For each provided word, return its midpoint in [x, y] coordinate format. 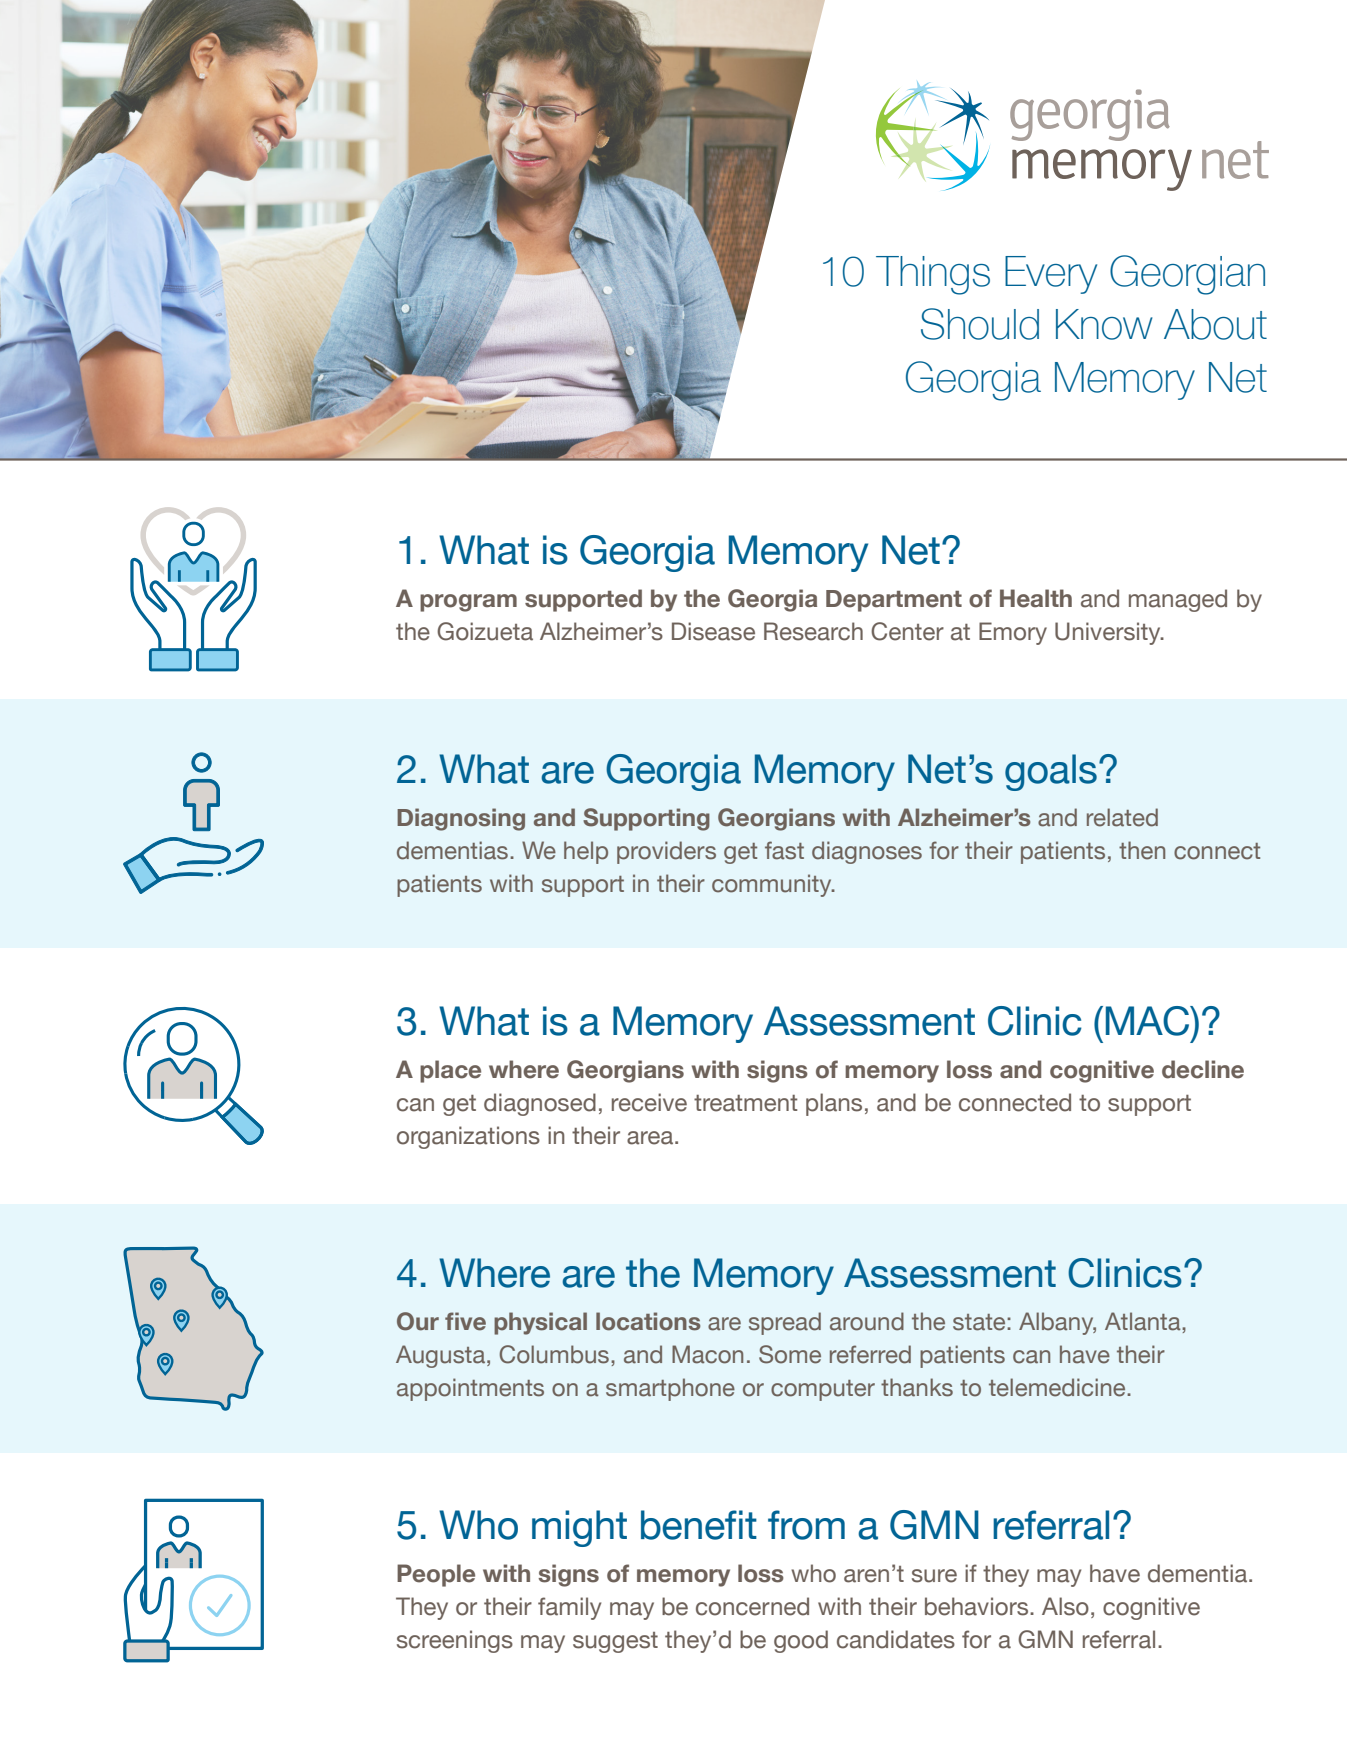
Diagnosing [461, 819]
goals [1051, 772]
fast [784, 850]
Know [1104, 324]
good [801, 1641]
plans [834, 1104]
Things [933, 275]
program [468, 603]
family [569, 1608]
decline [1203, 1069]
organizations [468, 1137]
